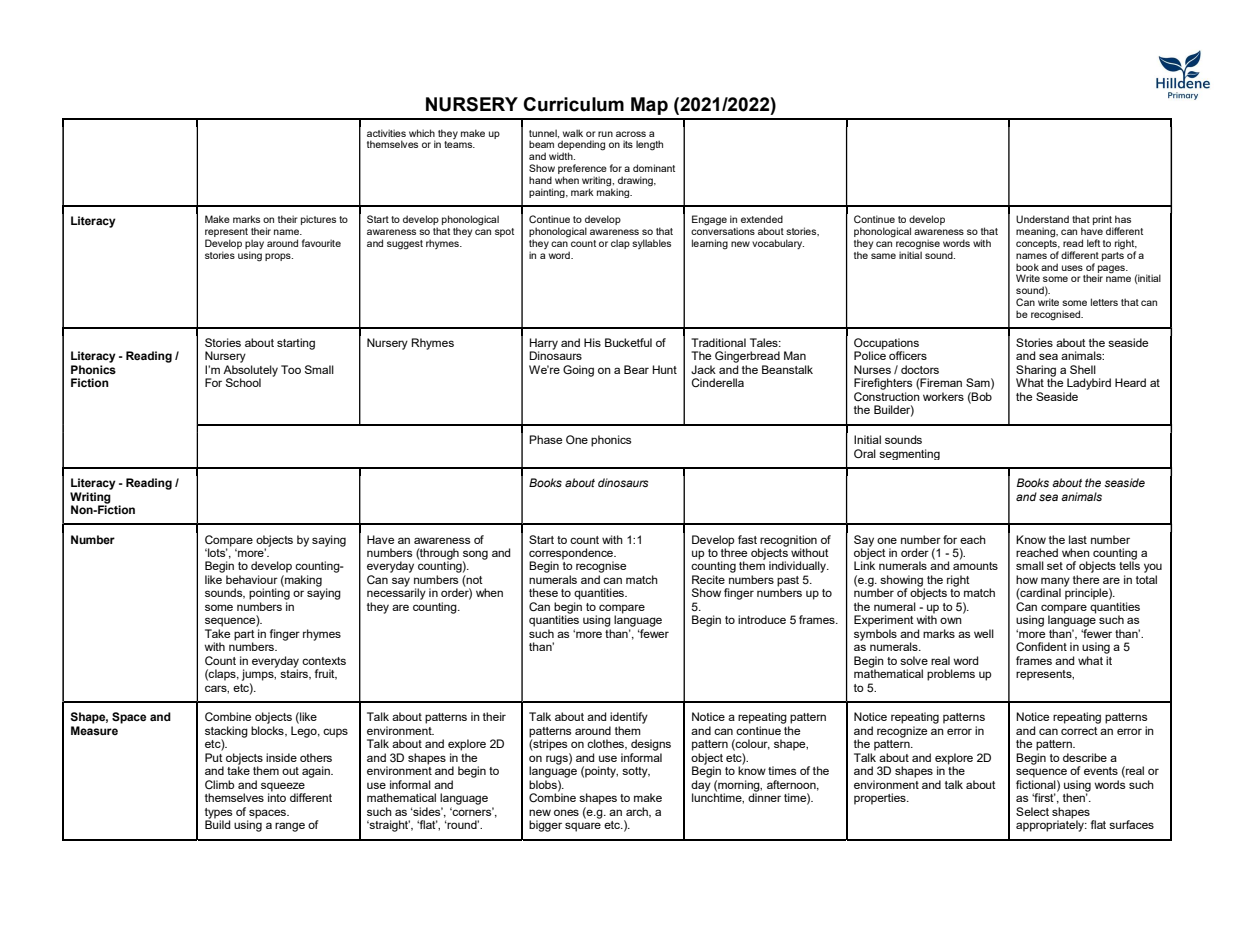  I want to click on segmenting, so click(909, 454).
